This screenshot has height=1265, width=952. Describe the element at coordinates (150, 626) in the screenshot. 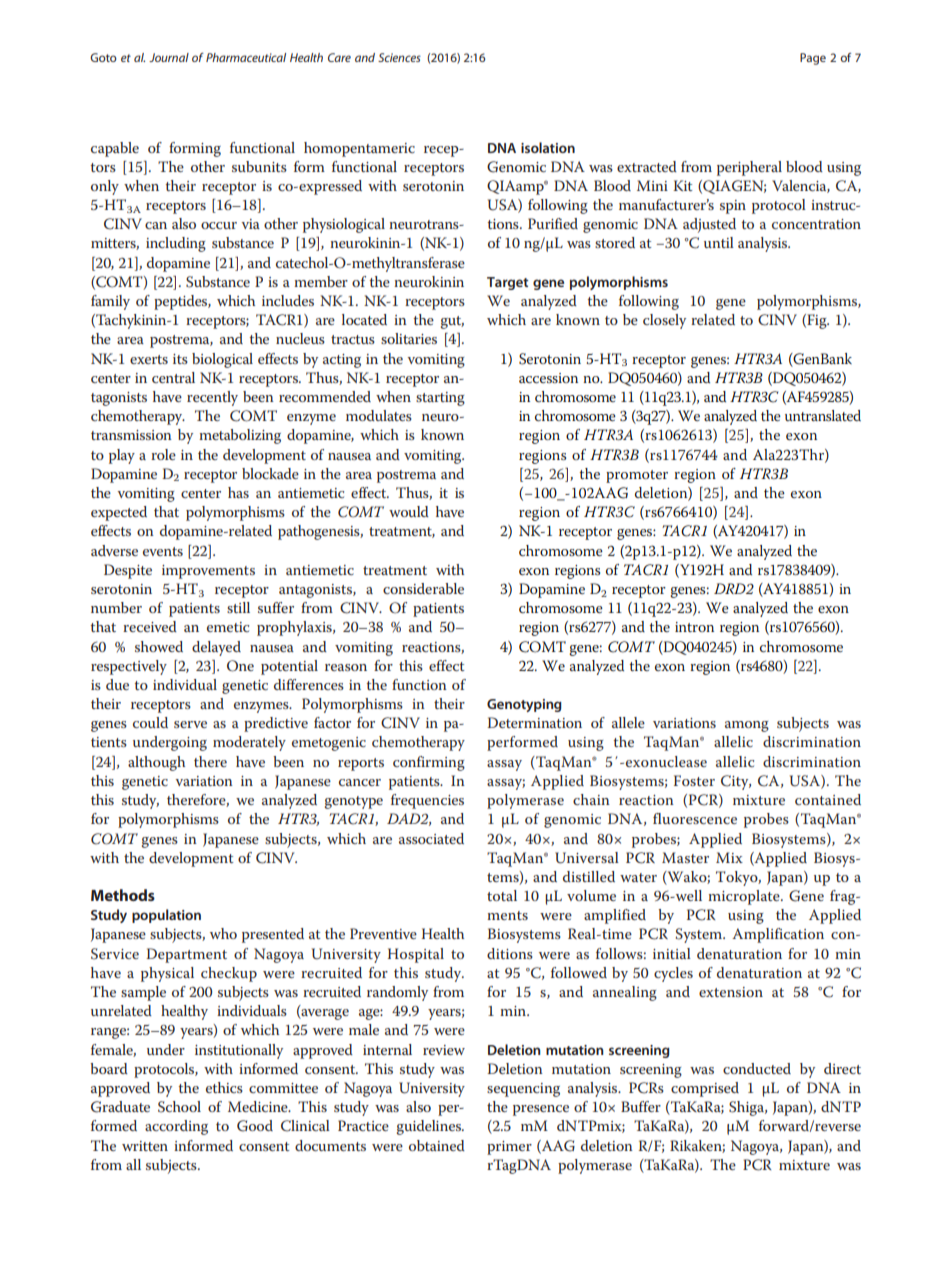

I see `received` at that location.
